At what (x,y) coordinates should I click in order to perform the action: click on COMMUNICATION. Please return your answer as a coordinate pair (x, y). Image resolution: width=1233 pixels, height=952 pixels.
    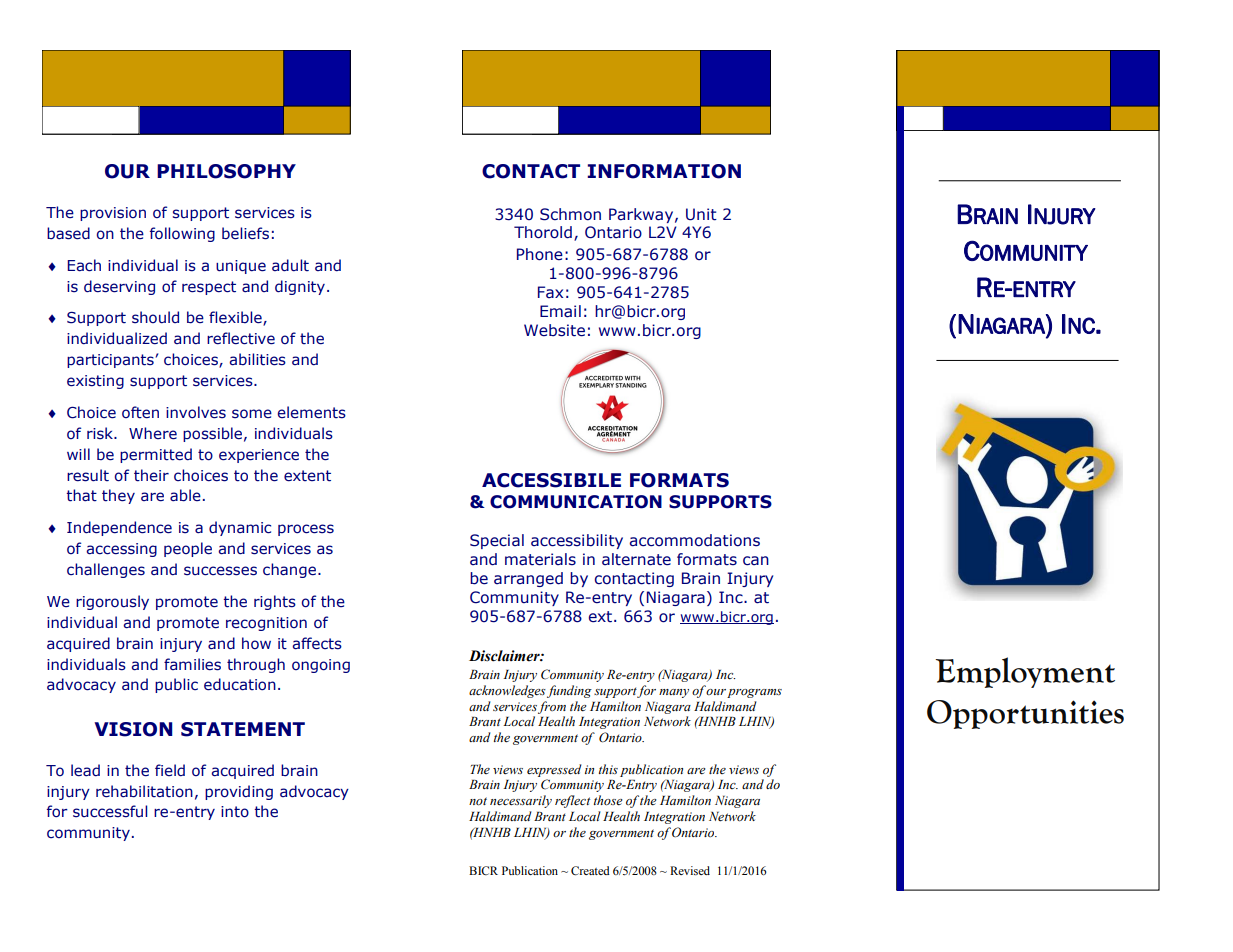
    Looking at the image, I should click on (576, 502).
